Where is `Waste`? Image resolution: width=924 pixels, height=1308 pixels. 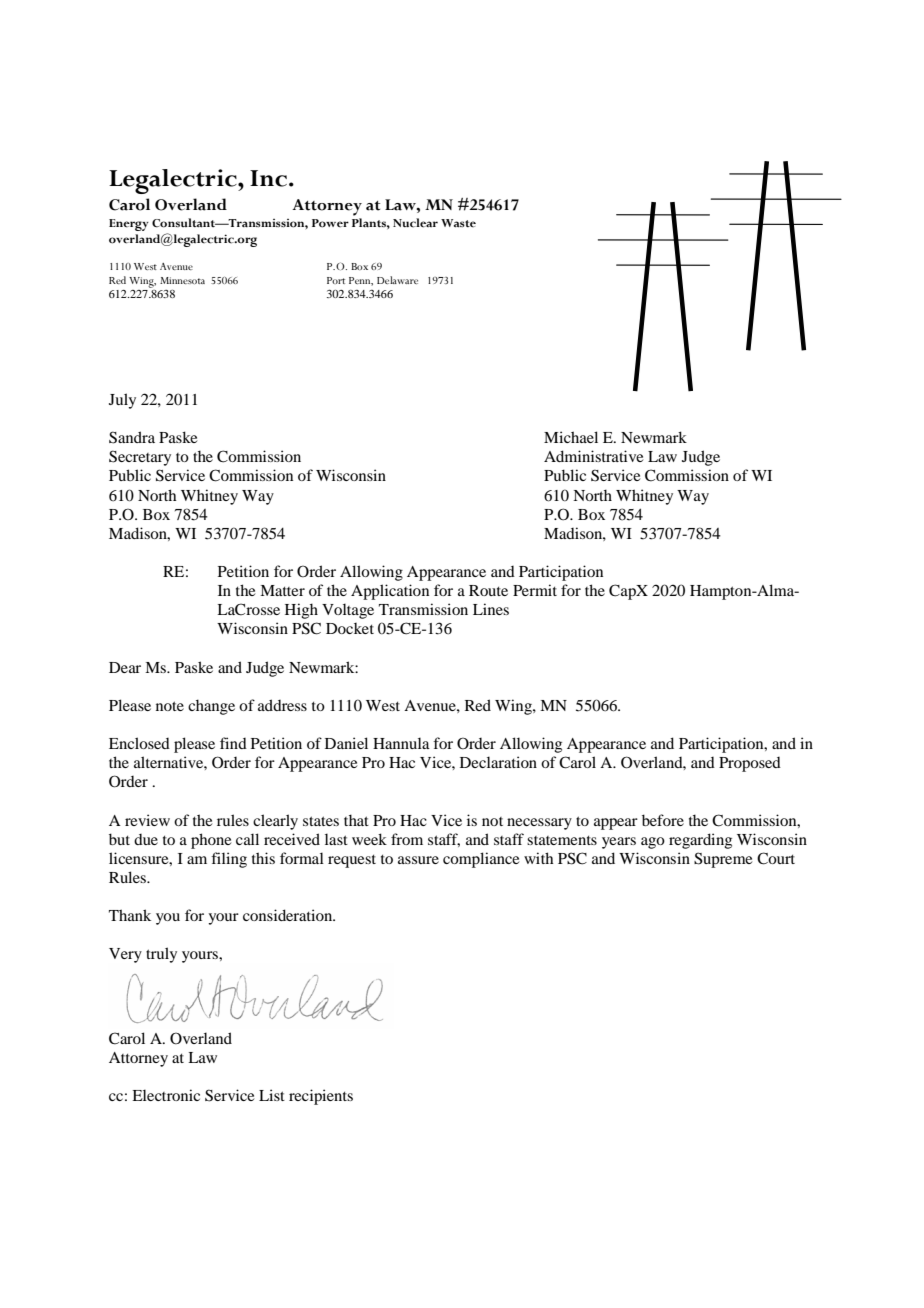
Waste is located at coordinates (458, 223).
